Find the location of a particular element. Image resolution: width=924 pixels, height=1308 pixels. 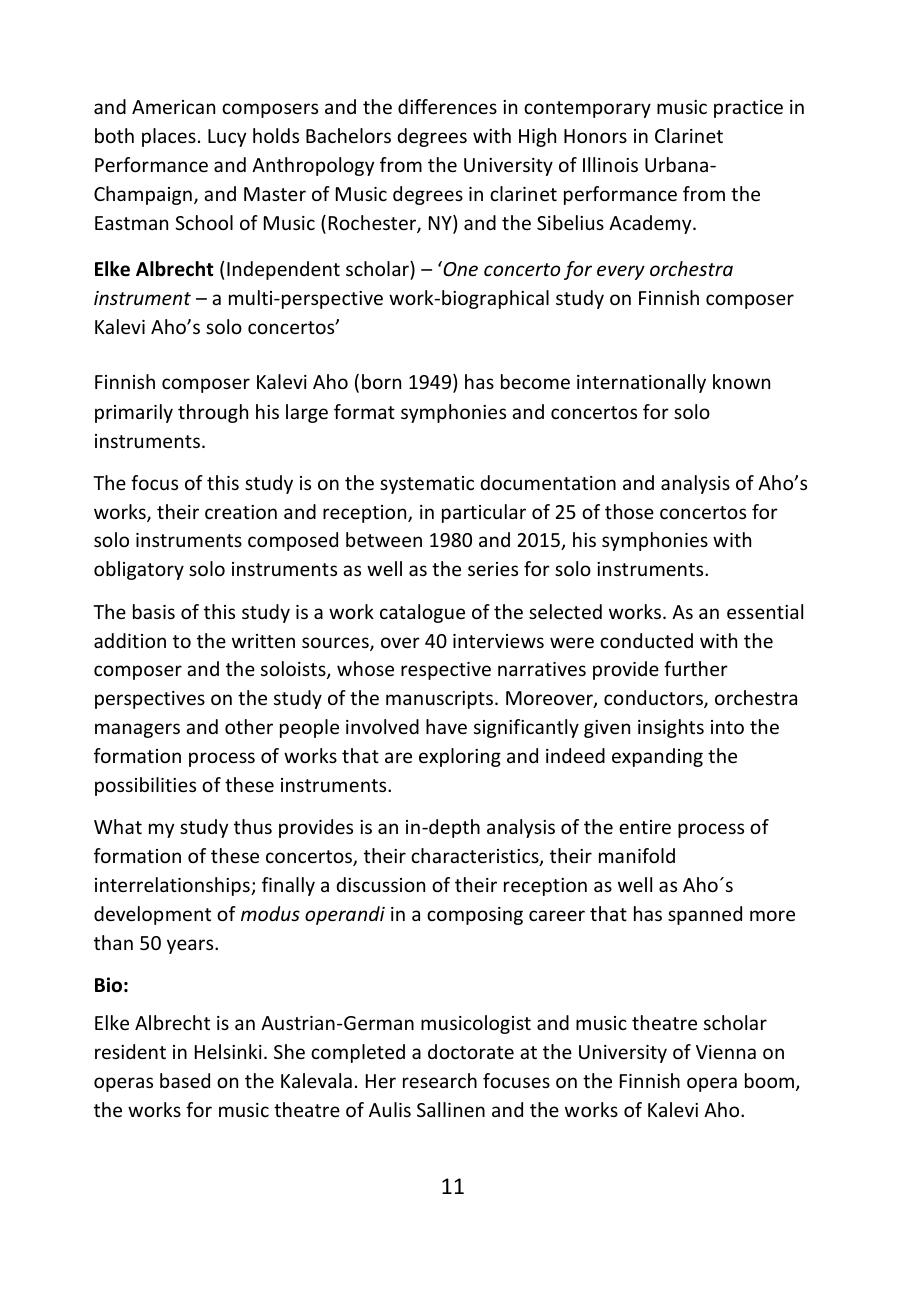

interrelationships is located at coordinates (173, 886).
